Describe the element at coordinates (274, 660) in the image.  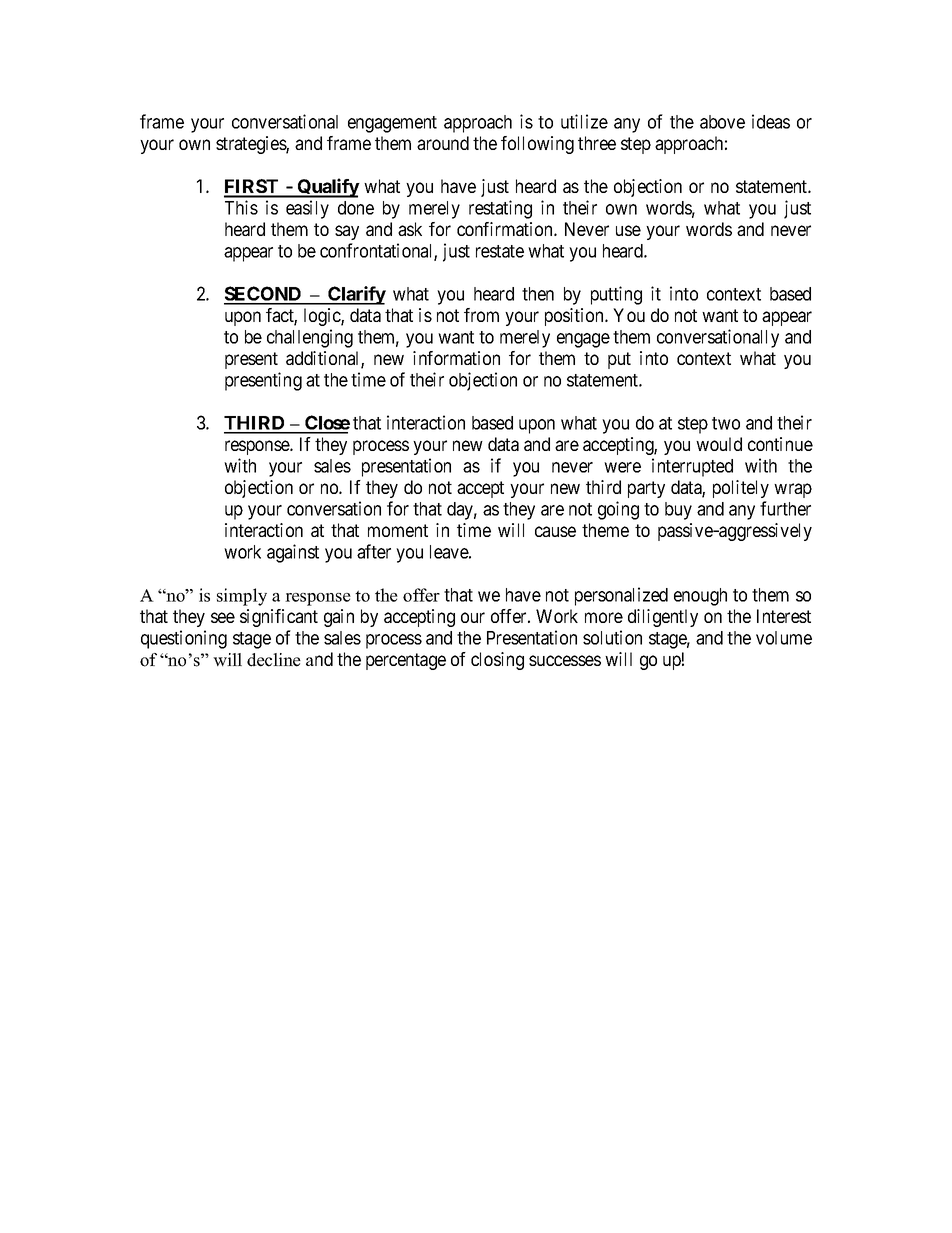
I see `decline` at that location.
